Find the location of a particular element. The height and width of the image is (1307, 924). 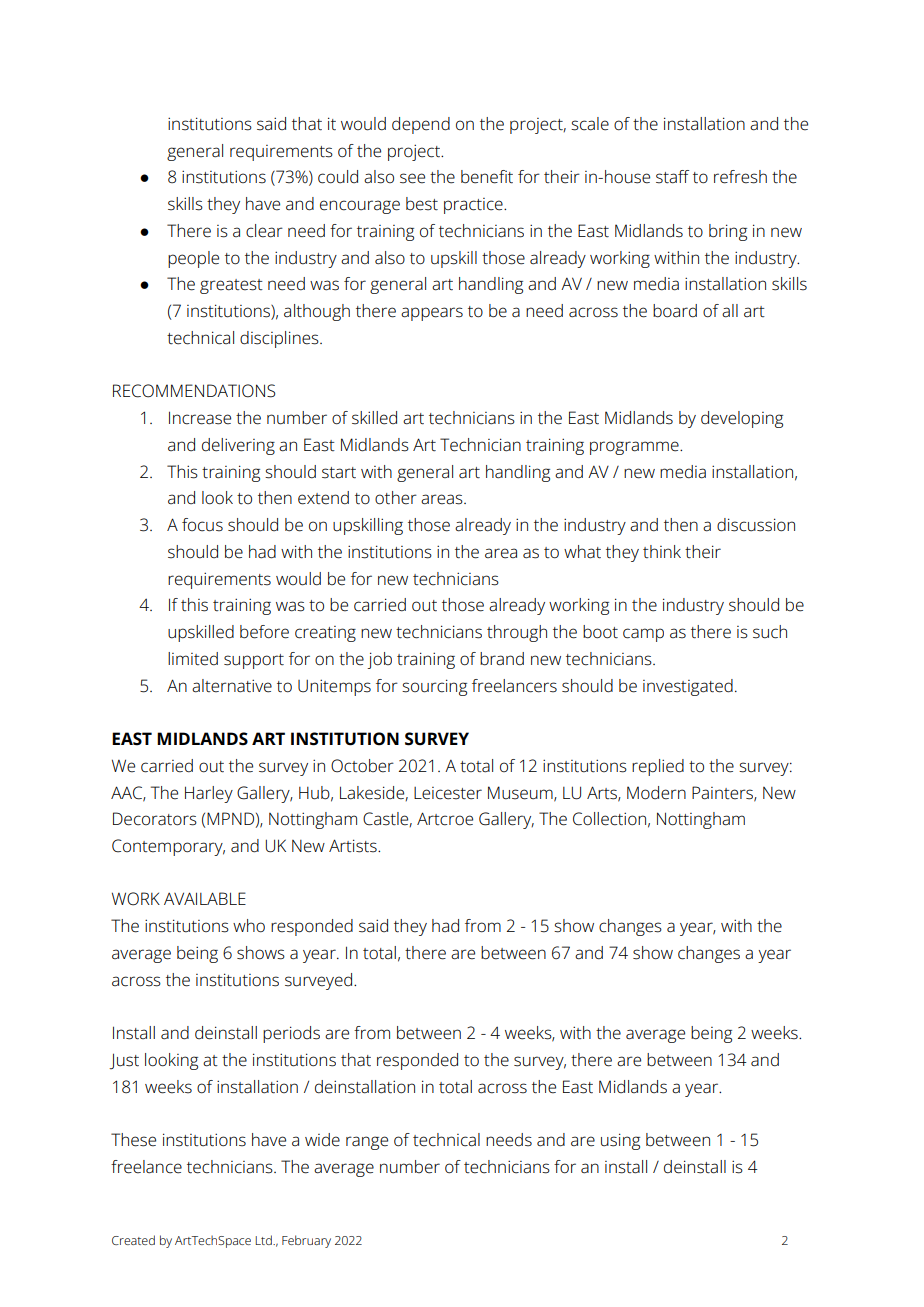

other is located at coordinates (396, 498).
